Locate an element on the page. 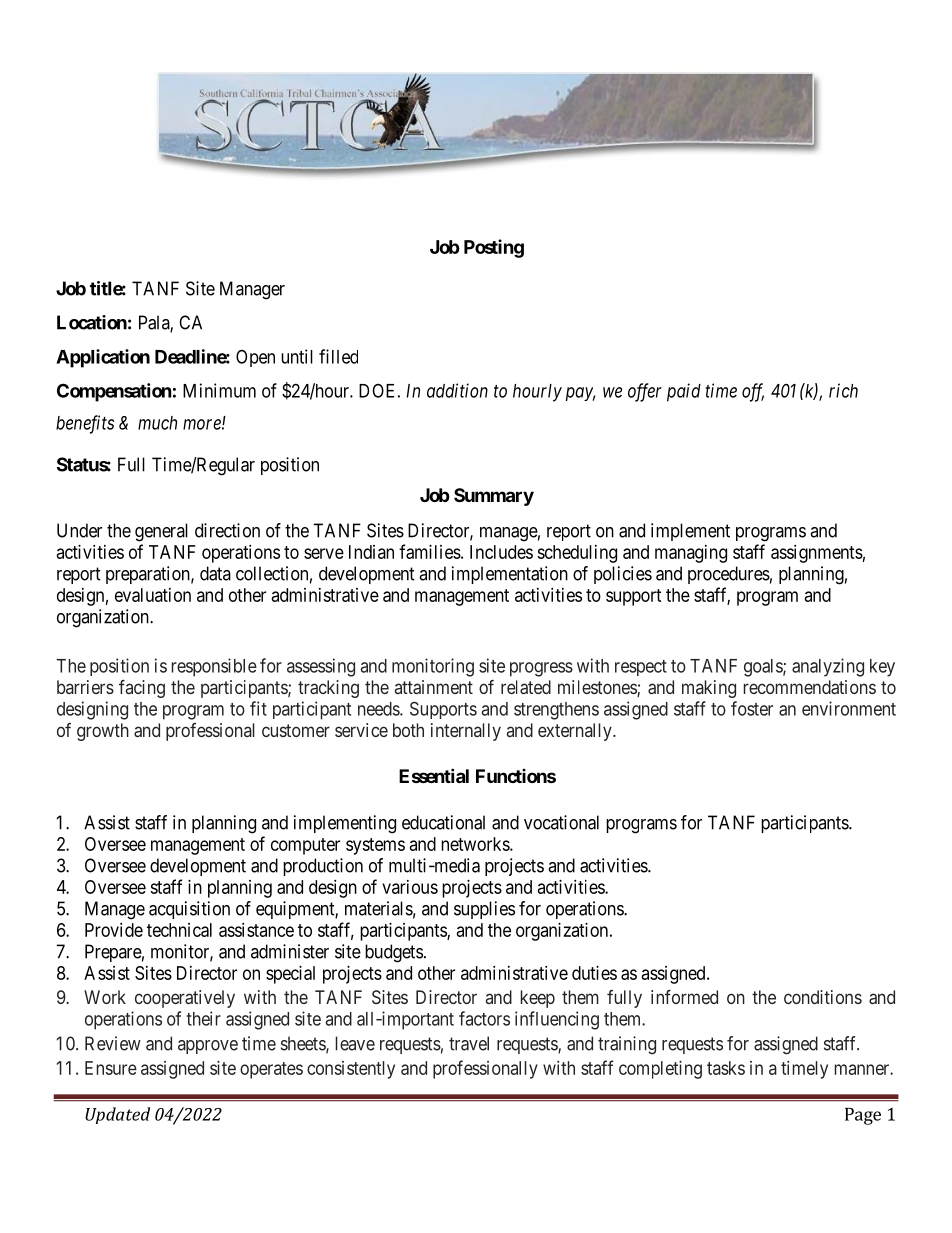 The width and height of the page is (952, 1233). Updated is located at coordinates (117, 1115).
